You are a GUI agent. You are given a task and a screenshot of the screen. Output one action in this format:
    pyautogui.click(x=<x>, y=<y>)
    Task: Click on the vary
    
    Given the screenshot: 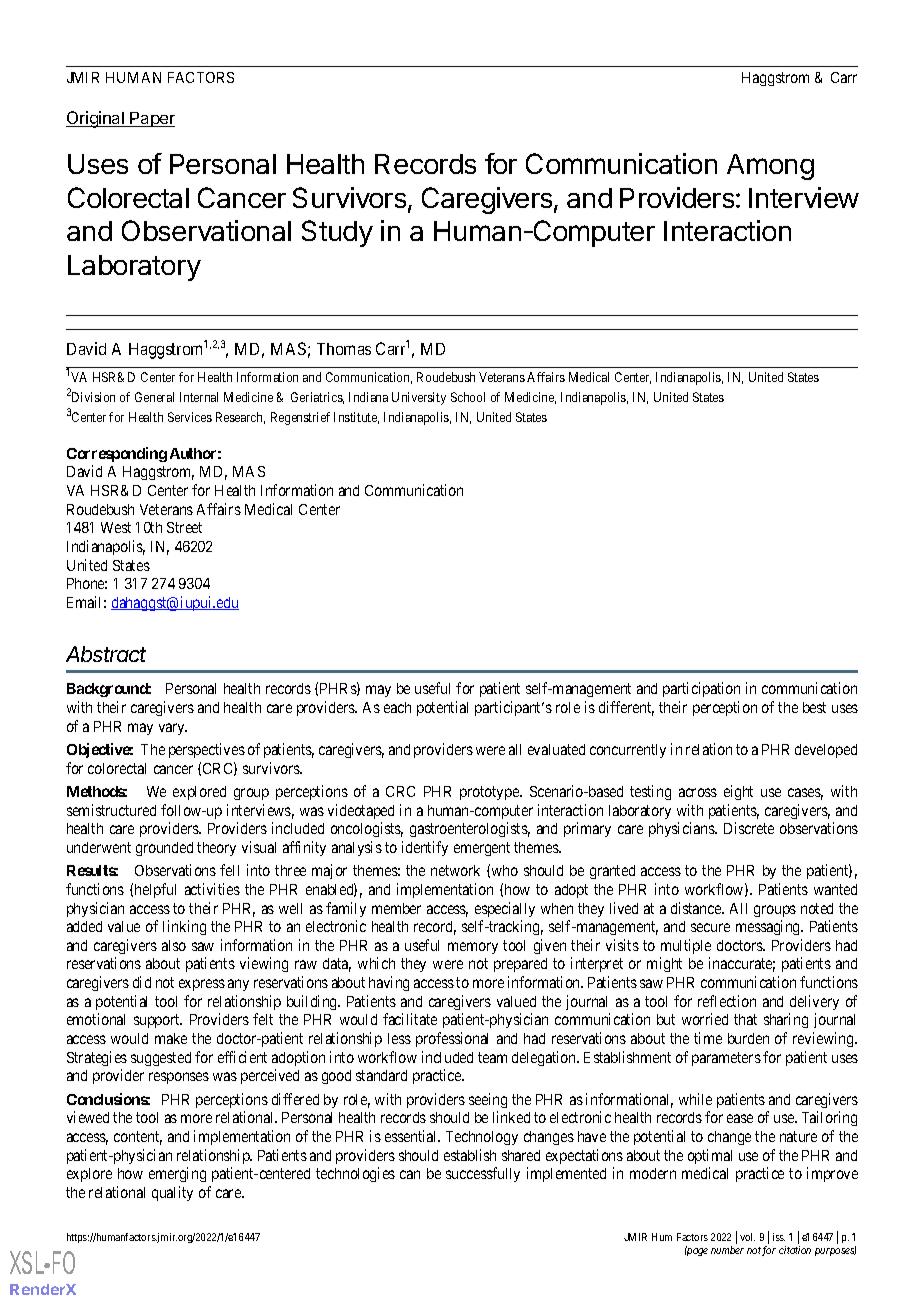 What is the action you would take?
    pyautogui.click(x=173, y=729)
